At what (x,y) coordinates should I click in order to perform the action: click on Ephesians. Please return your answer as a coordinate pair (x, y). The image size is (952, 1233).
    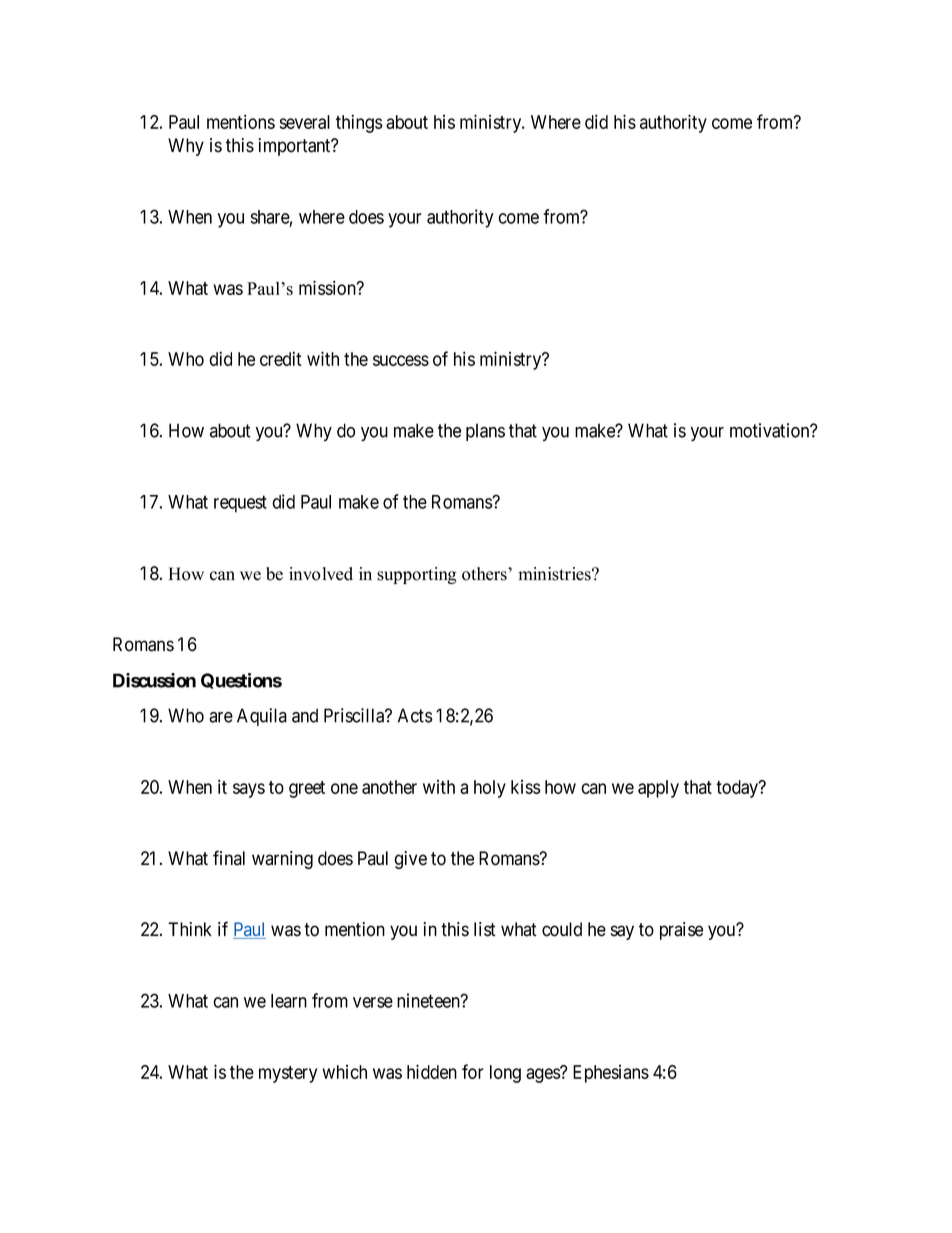
    Looking at the image, I should click on (611, 1074).
